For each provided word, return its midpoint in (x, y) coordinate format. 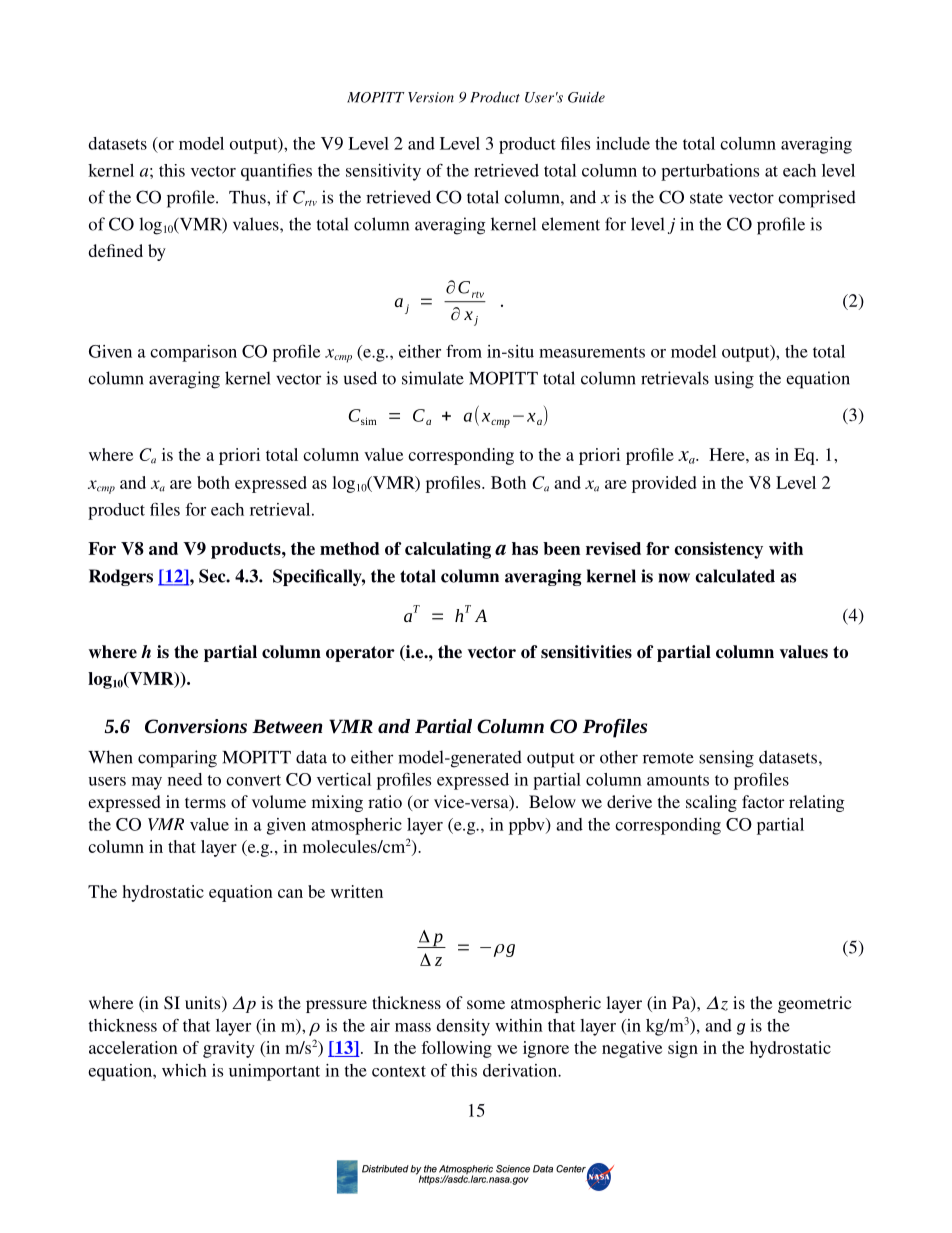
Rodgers (121, 577)
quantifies (276, 172)
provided (664, 484)
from (464, 351)
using (734, 380)
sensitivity (383, 172)
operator (360, 654)
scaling (711, 803)
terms (205, 802)
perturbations (710, 172)
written (357, 891)
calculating (448, 550)
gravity (229, 1049)
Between (287, 726)
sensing (726, 759)
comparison (193, 353)
